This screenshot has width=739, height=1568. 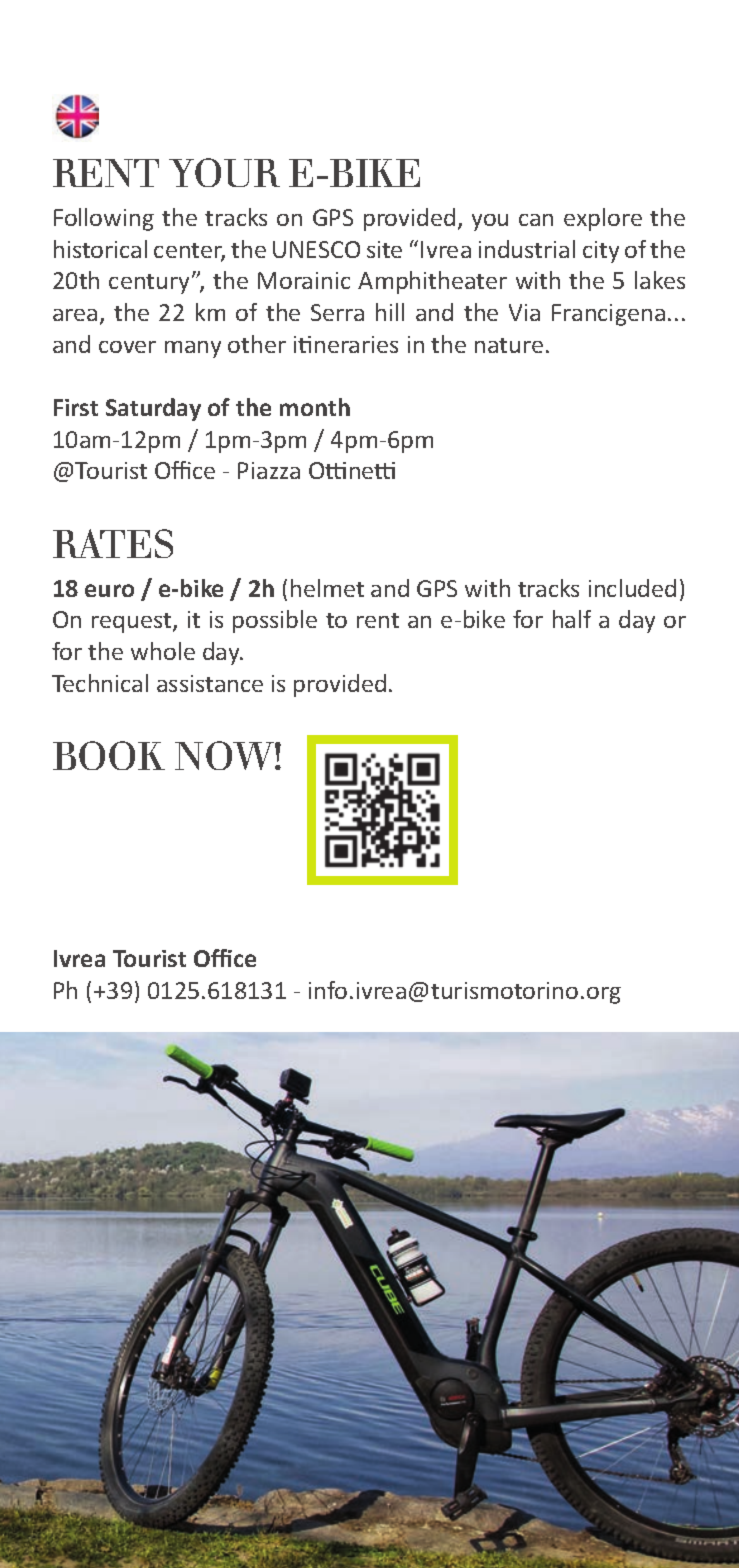 What do you see at coordinates (109, 755) in the screenshot?
I see `BOOK` at bounding box center [109, 755].
